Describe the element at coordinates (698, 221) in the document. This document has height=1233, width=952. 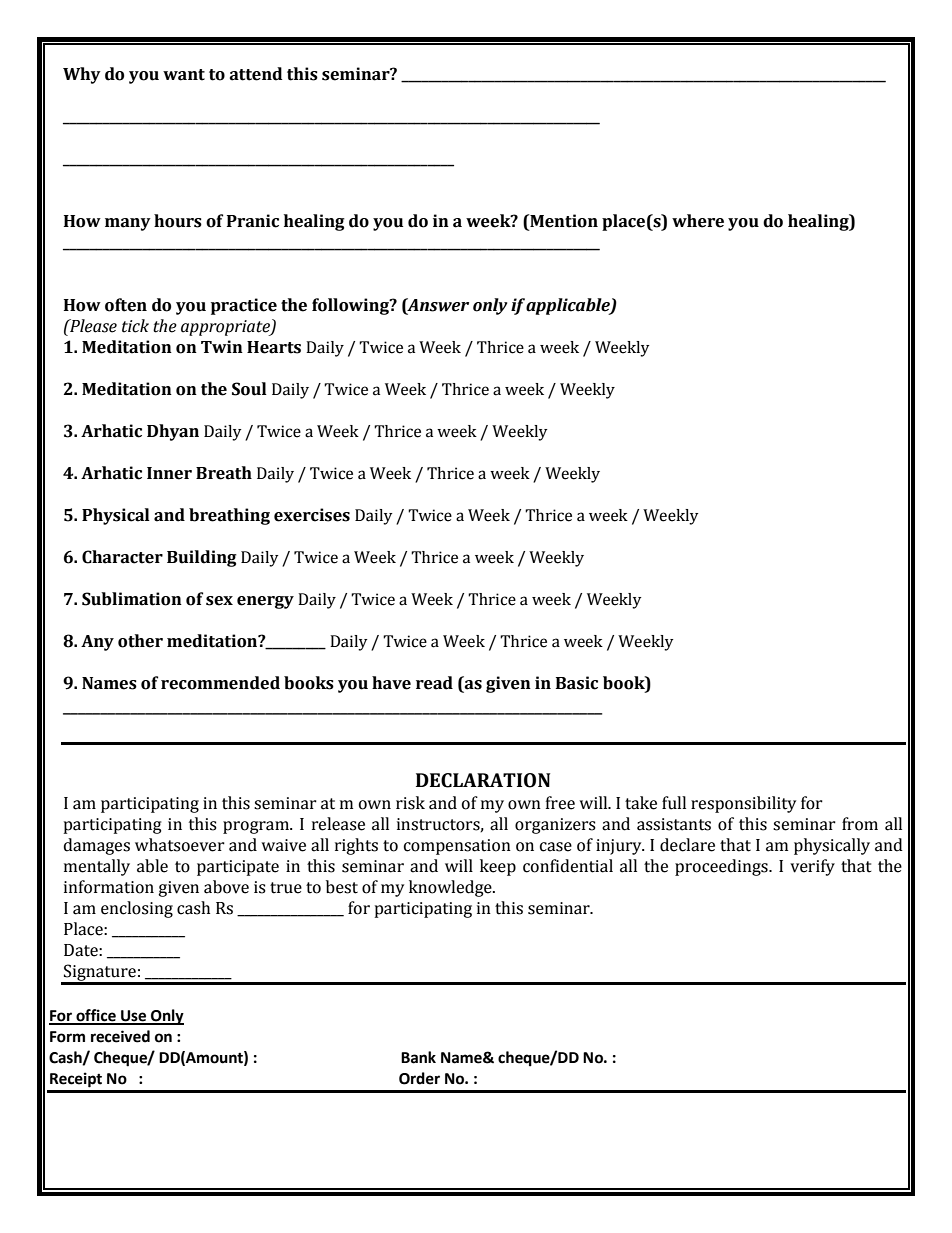
I see `where` at that location.
